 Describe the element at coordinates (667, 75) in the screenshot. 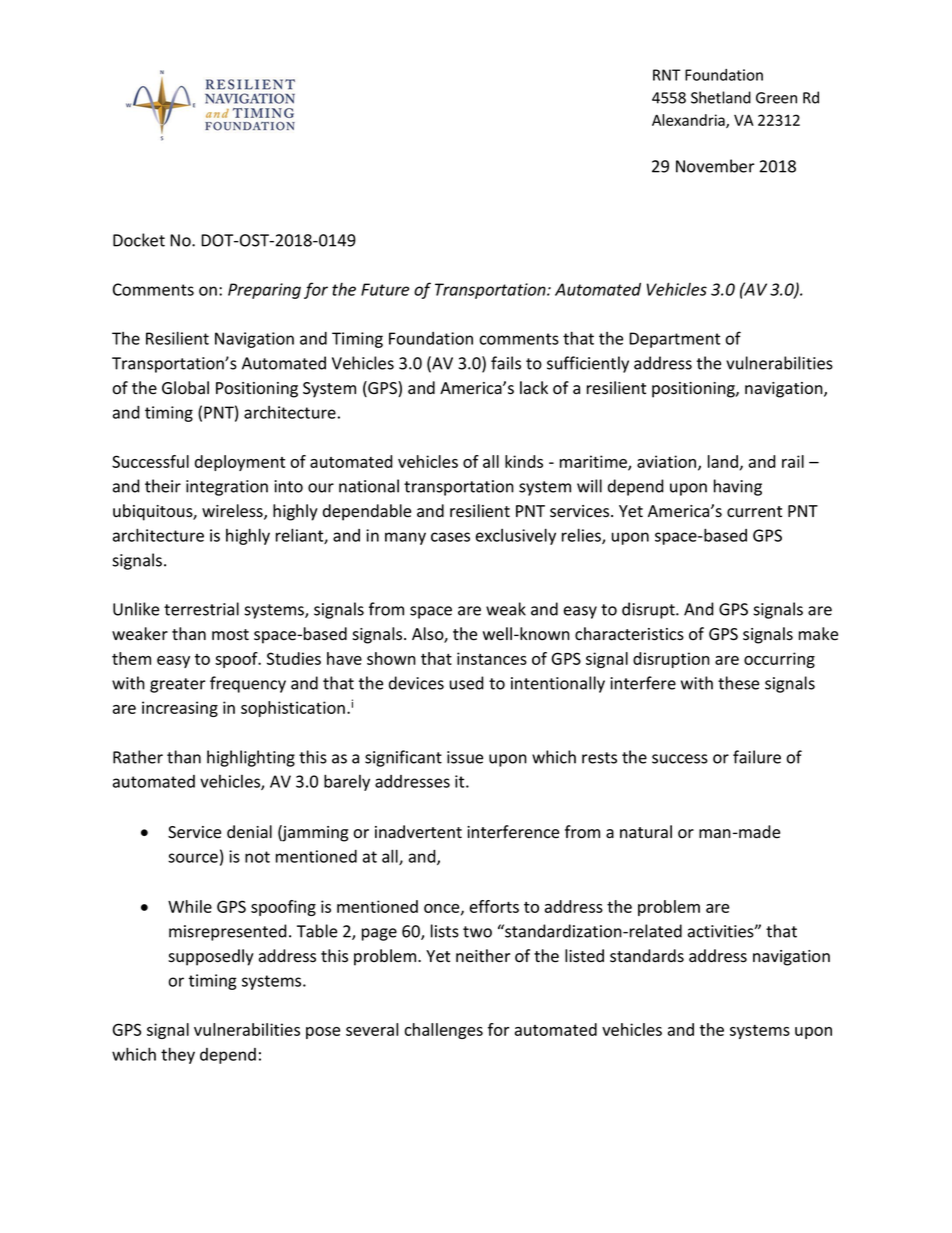

I see `RNT` at that location.
